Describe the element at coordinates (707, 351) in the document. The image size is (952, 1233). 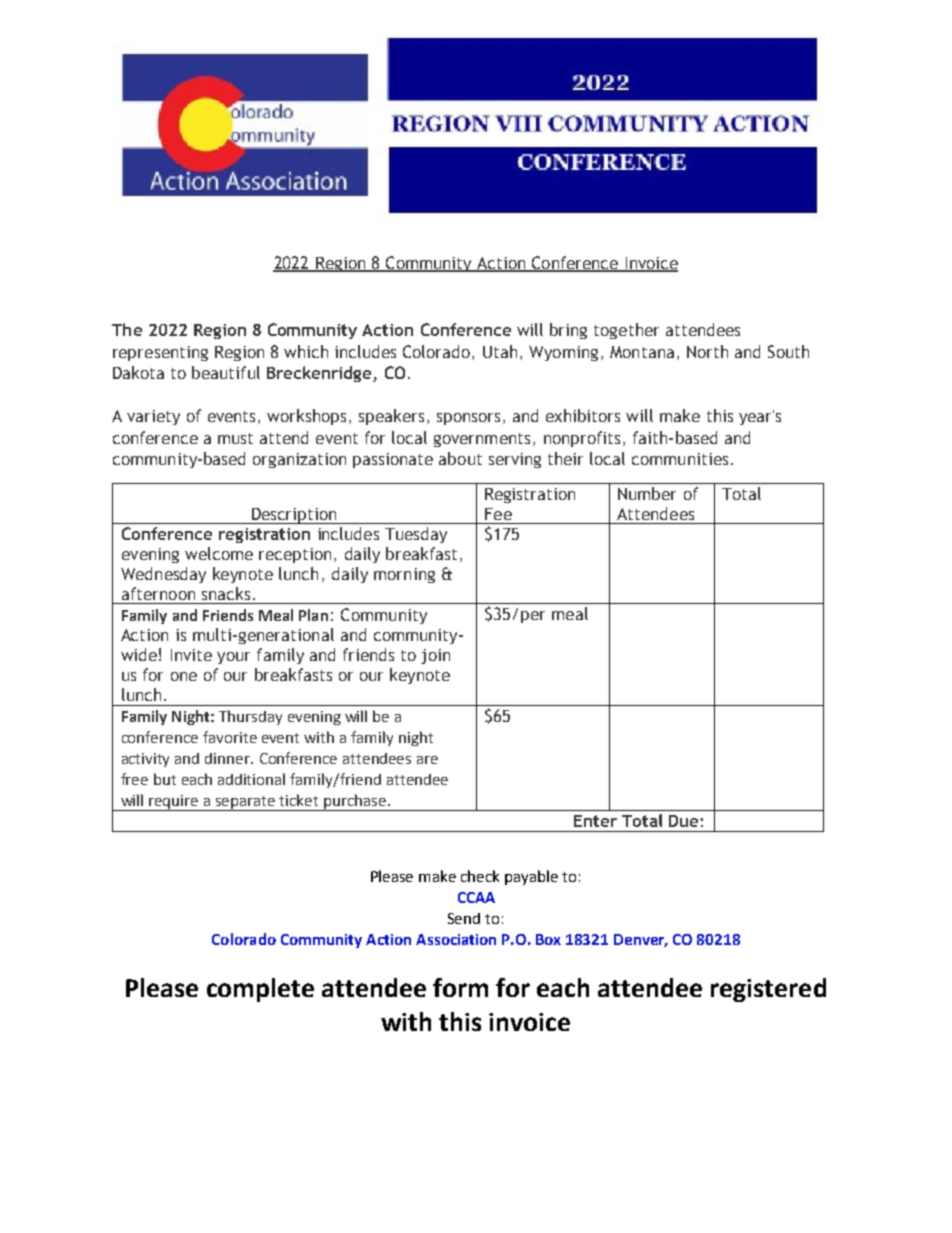
I see `North` at that location.
